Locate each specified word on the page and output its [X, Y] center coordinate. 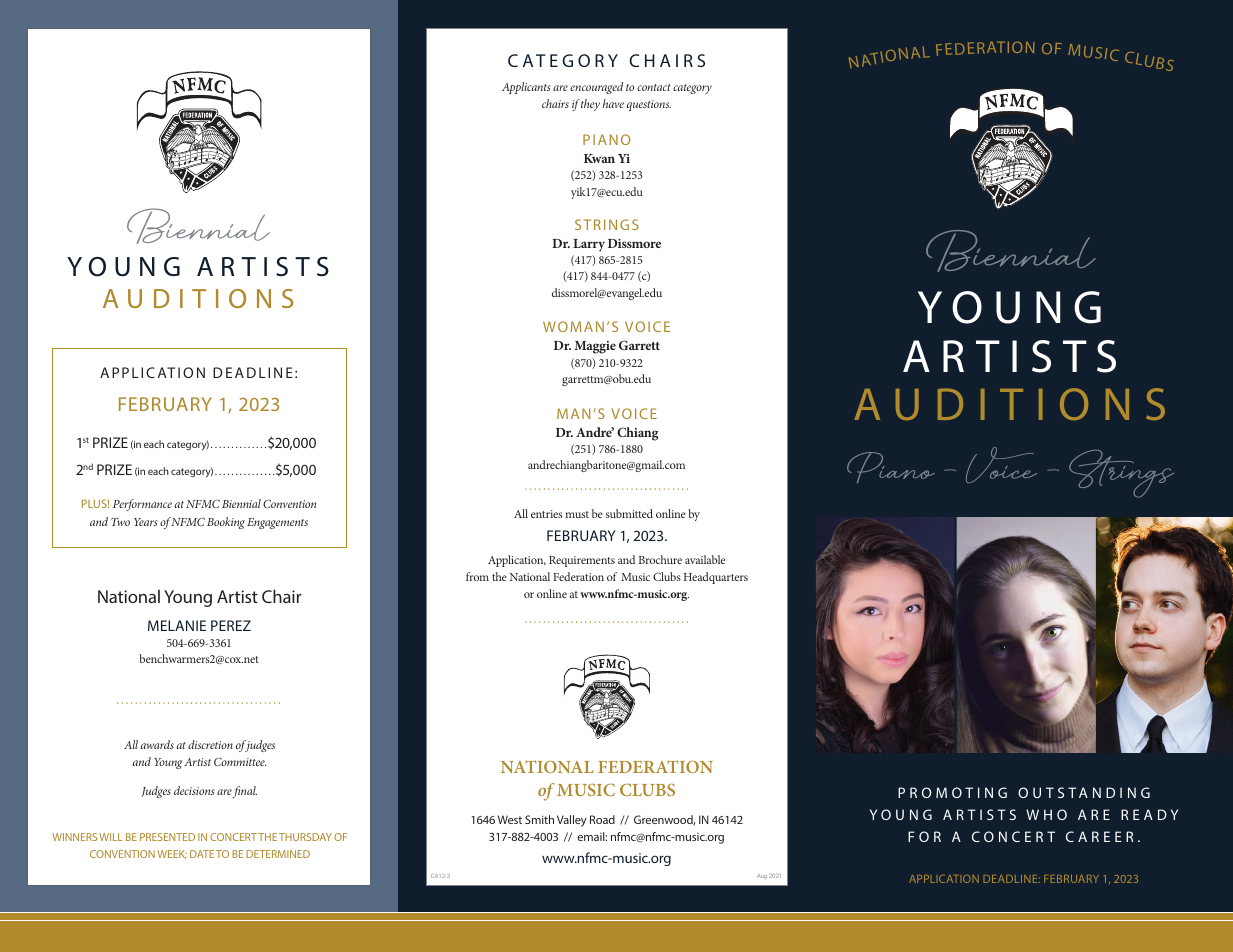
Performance [142, 505]
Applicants [526, 88]
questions [649, 105]
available [705, 559]
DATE [202, 854]
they [590, 105]
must [577, 514]
